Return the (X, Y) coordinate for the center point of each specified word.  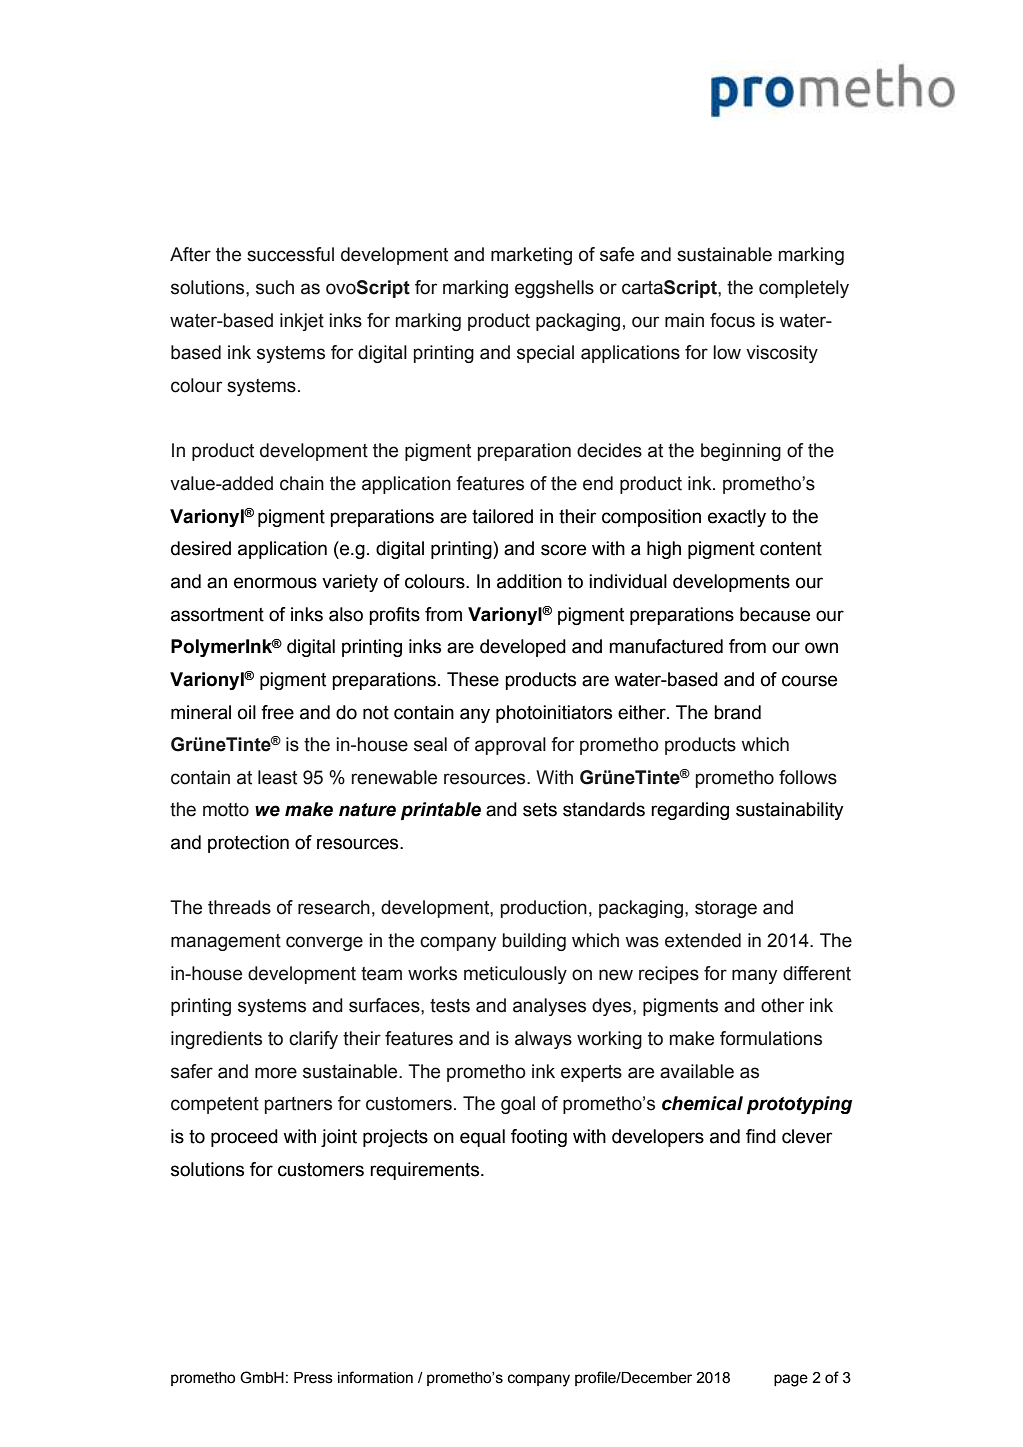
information (375, 1377)
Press (313, 1378)
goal (518, 1105)
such (275, 287)
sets (540, 810)
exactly (737, 518)
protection (248, 844)
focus (732, 320)
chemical (702, 1103)
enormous (275, 583)
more (276, 1073)
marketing (531, 256)
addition (529, 581)
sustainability (790, 811)
